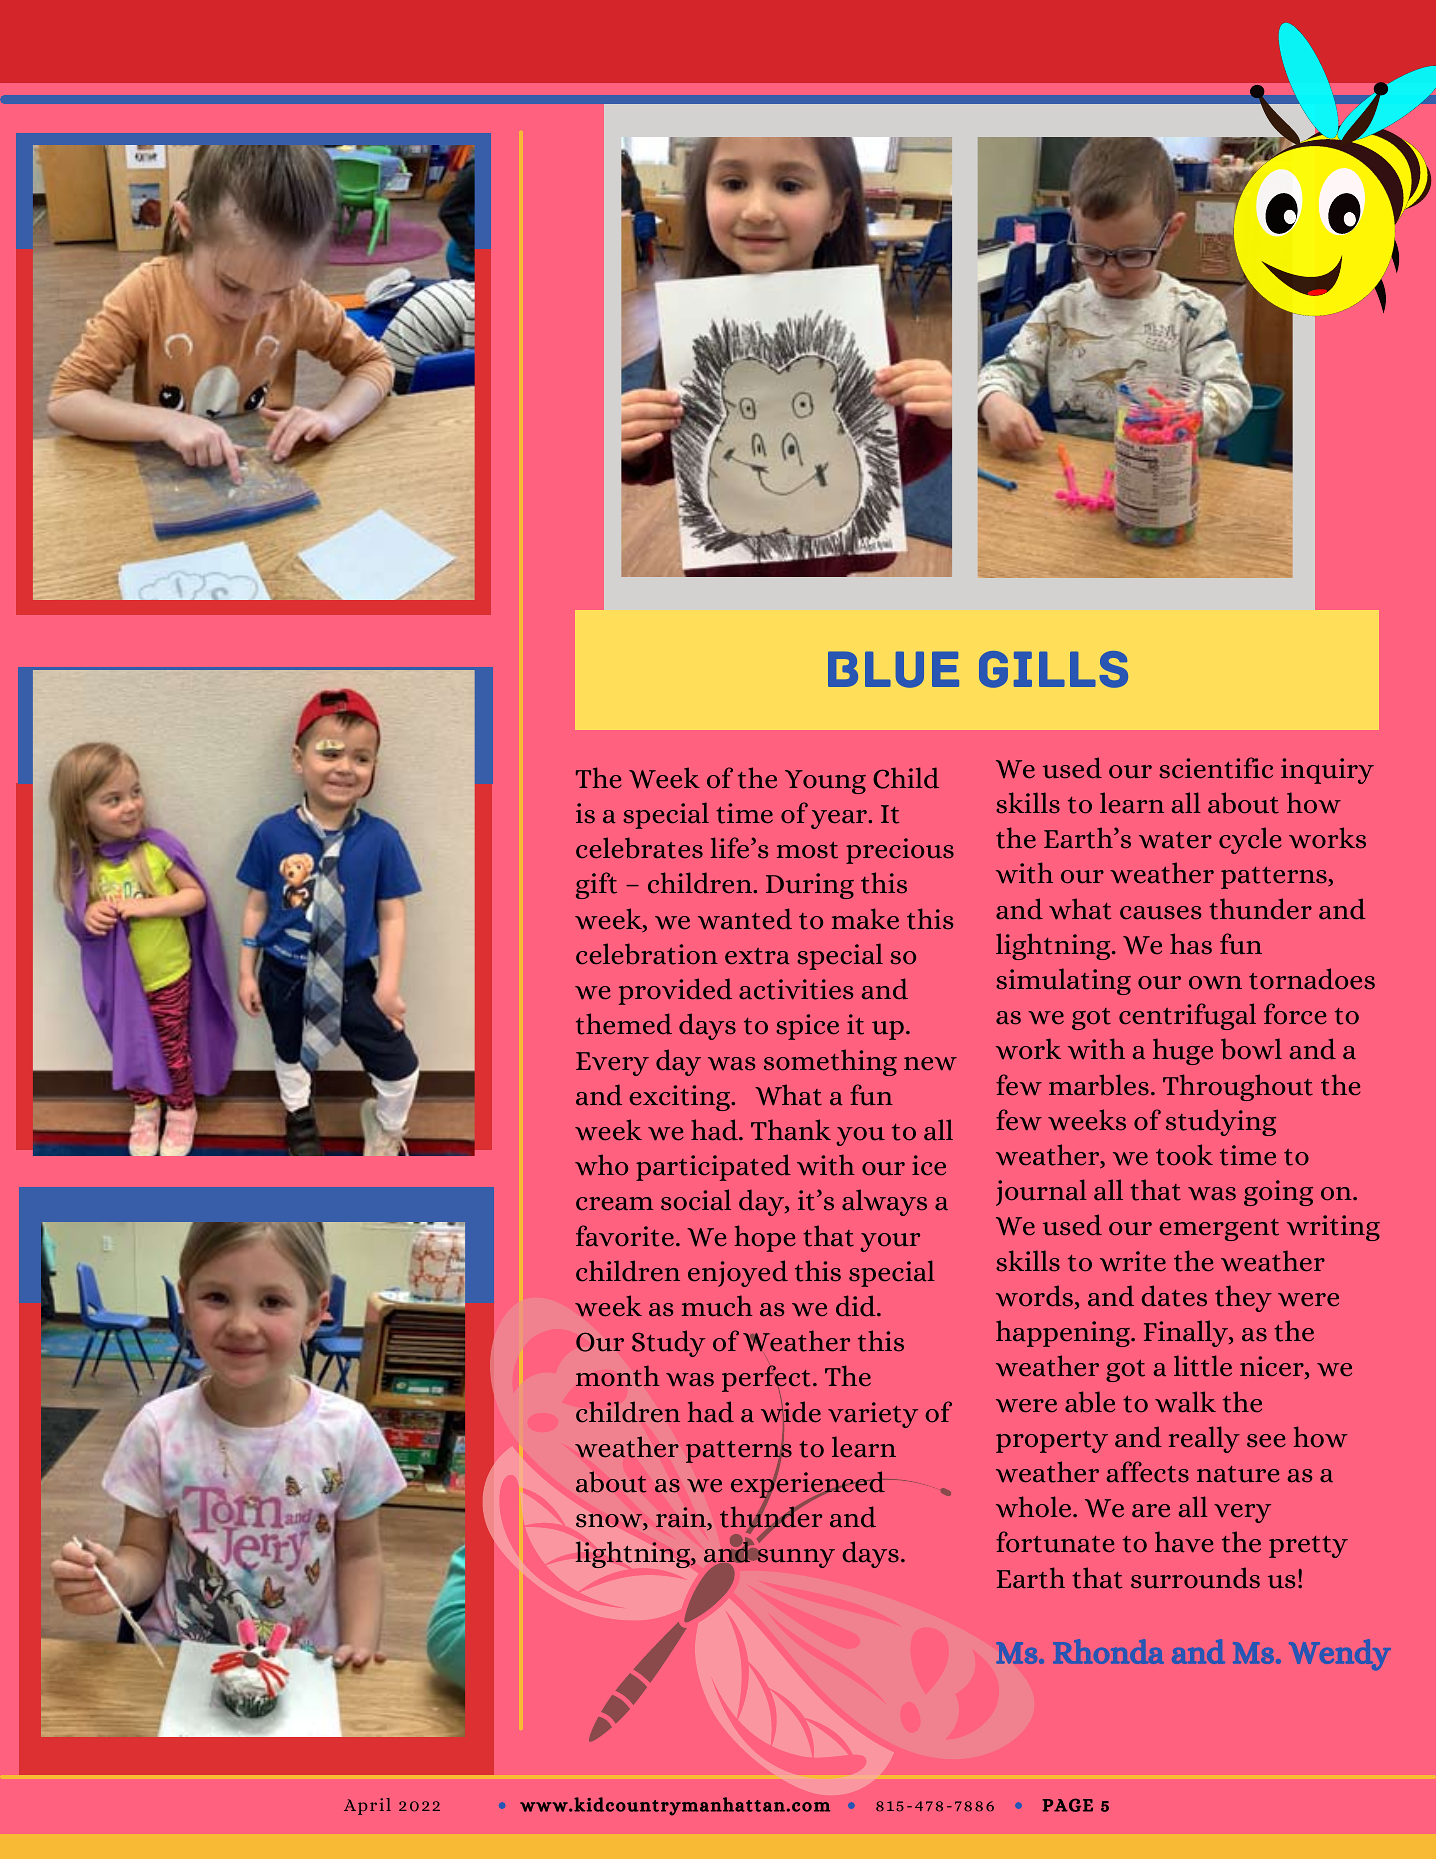 The height and width of the screenshot is (1859, 1436). I want to click on PAGE, so click(1067, 1805).
